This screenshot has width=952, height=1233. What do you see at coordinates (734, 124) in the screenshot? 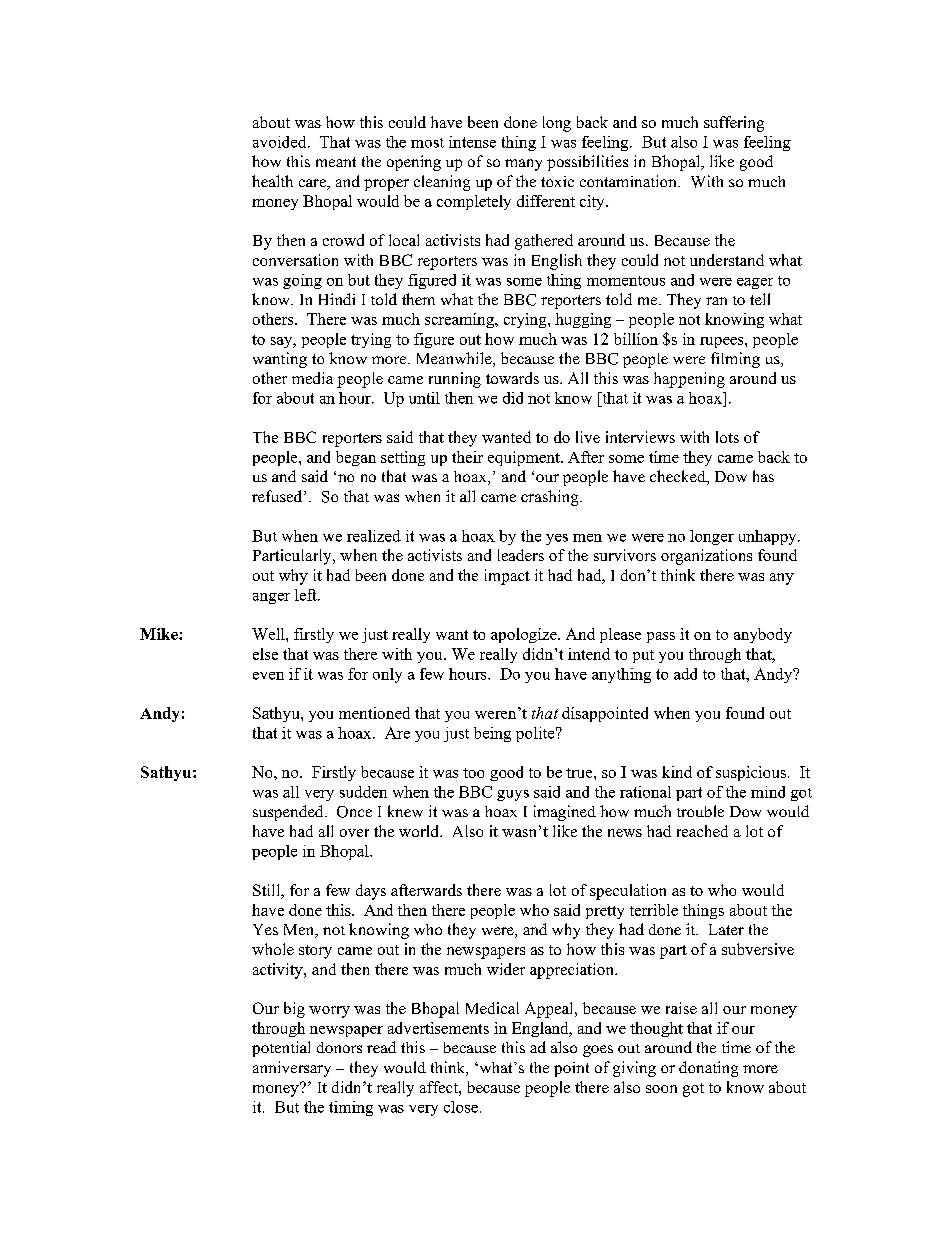
I see `suffering` at bounding box center [734, 124].
